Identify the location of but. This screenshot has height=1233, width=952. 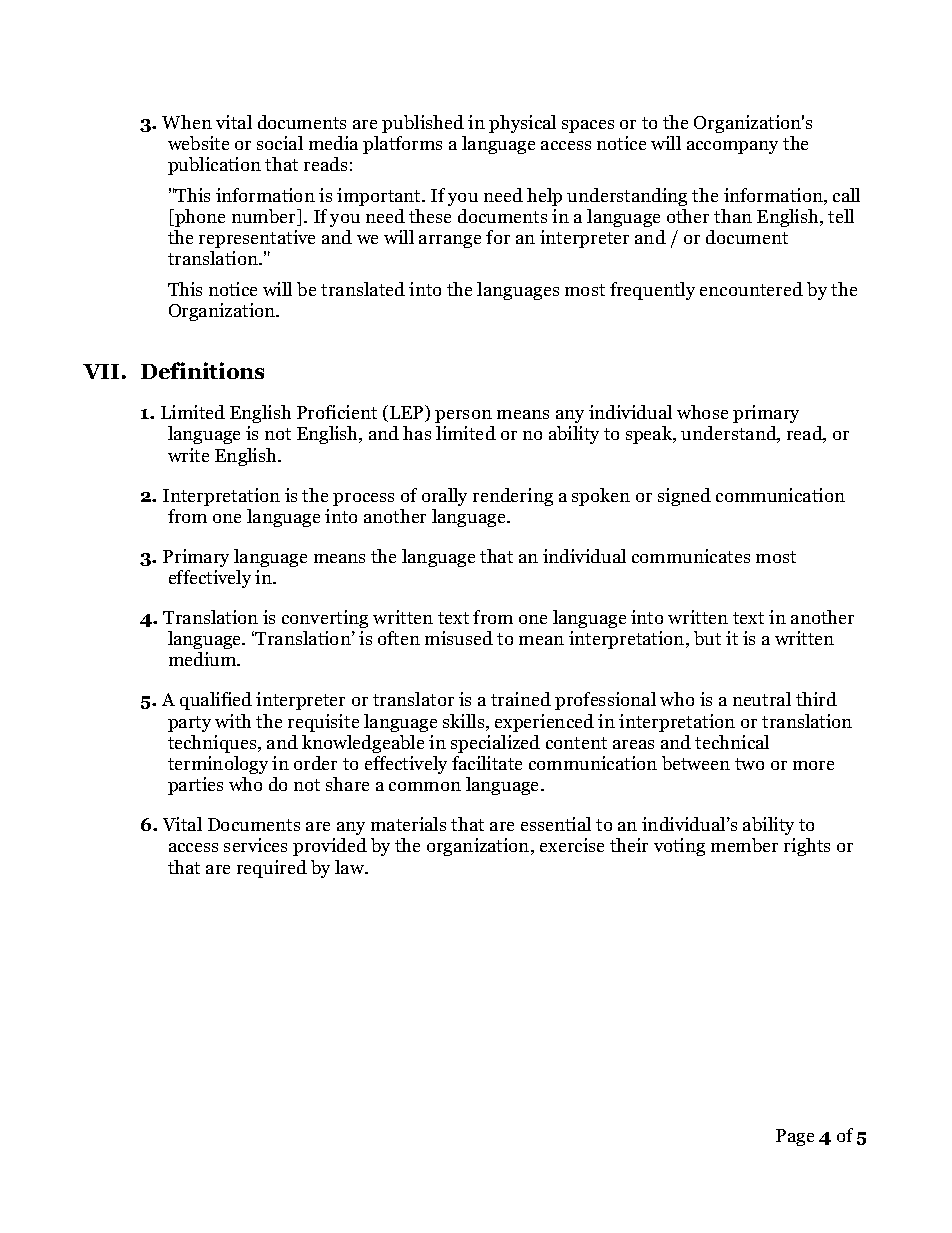
(707, 638).
